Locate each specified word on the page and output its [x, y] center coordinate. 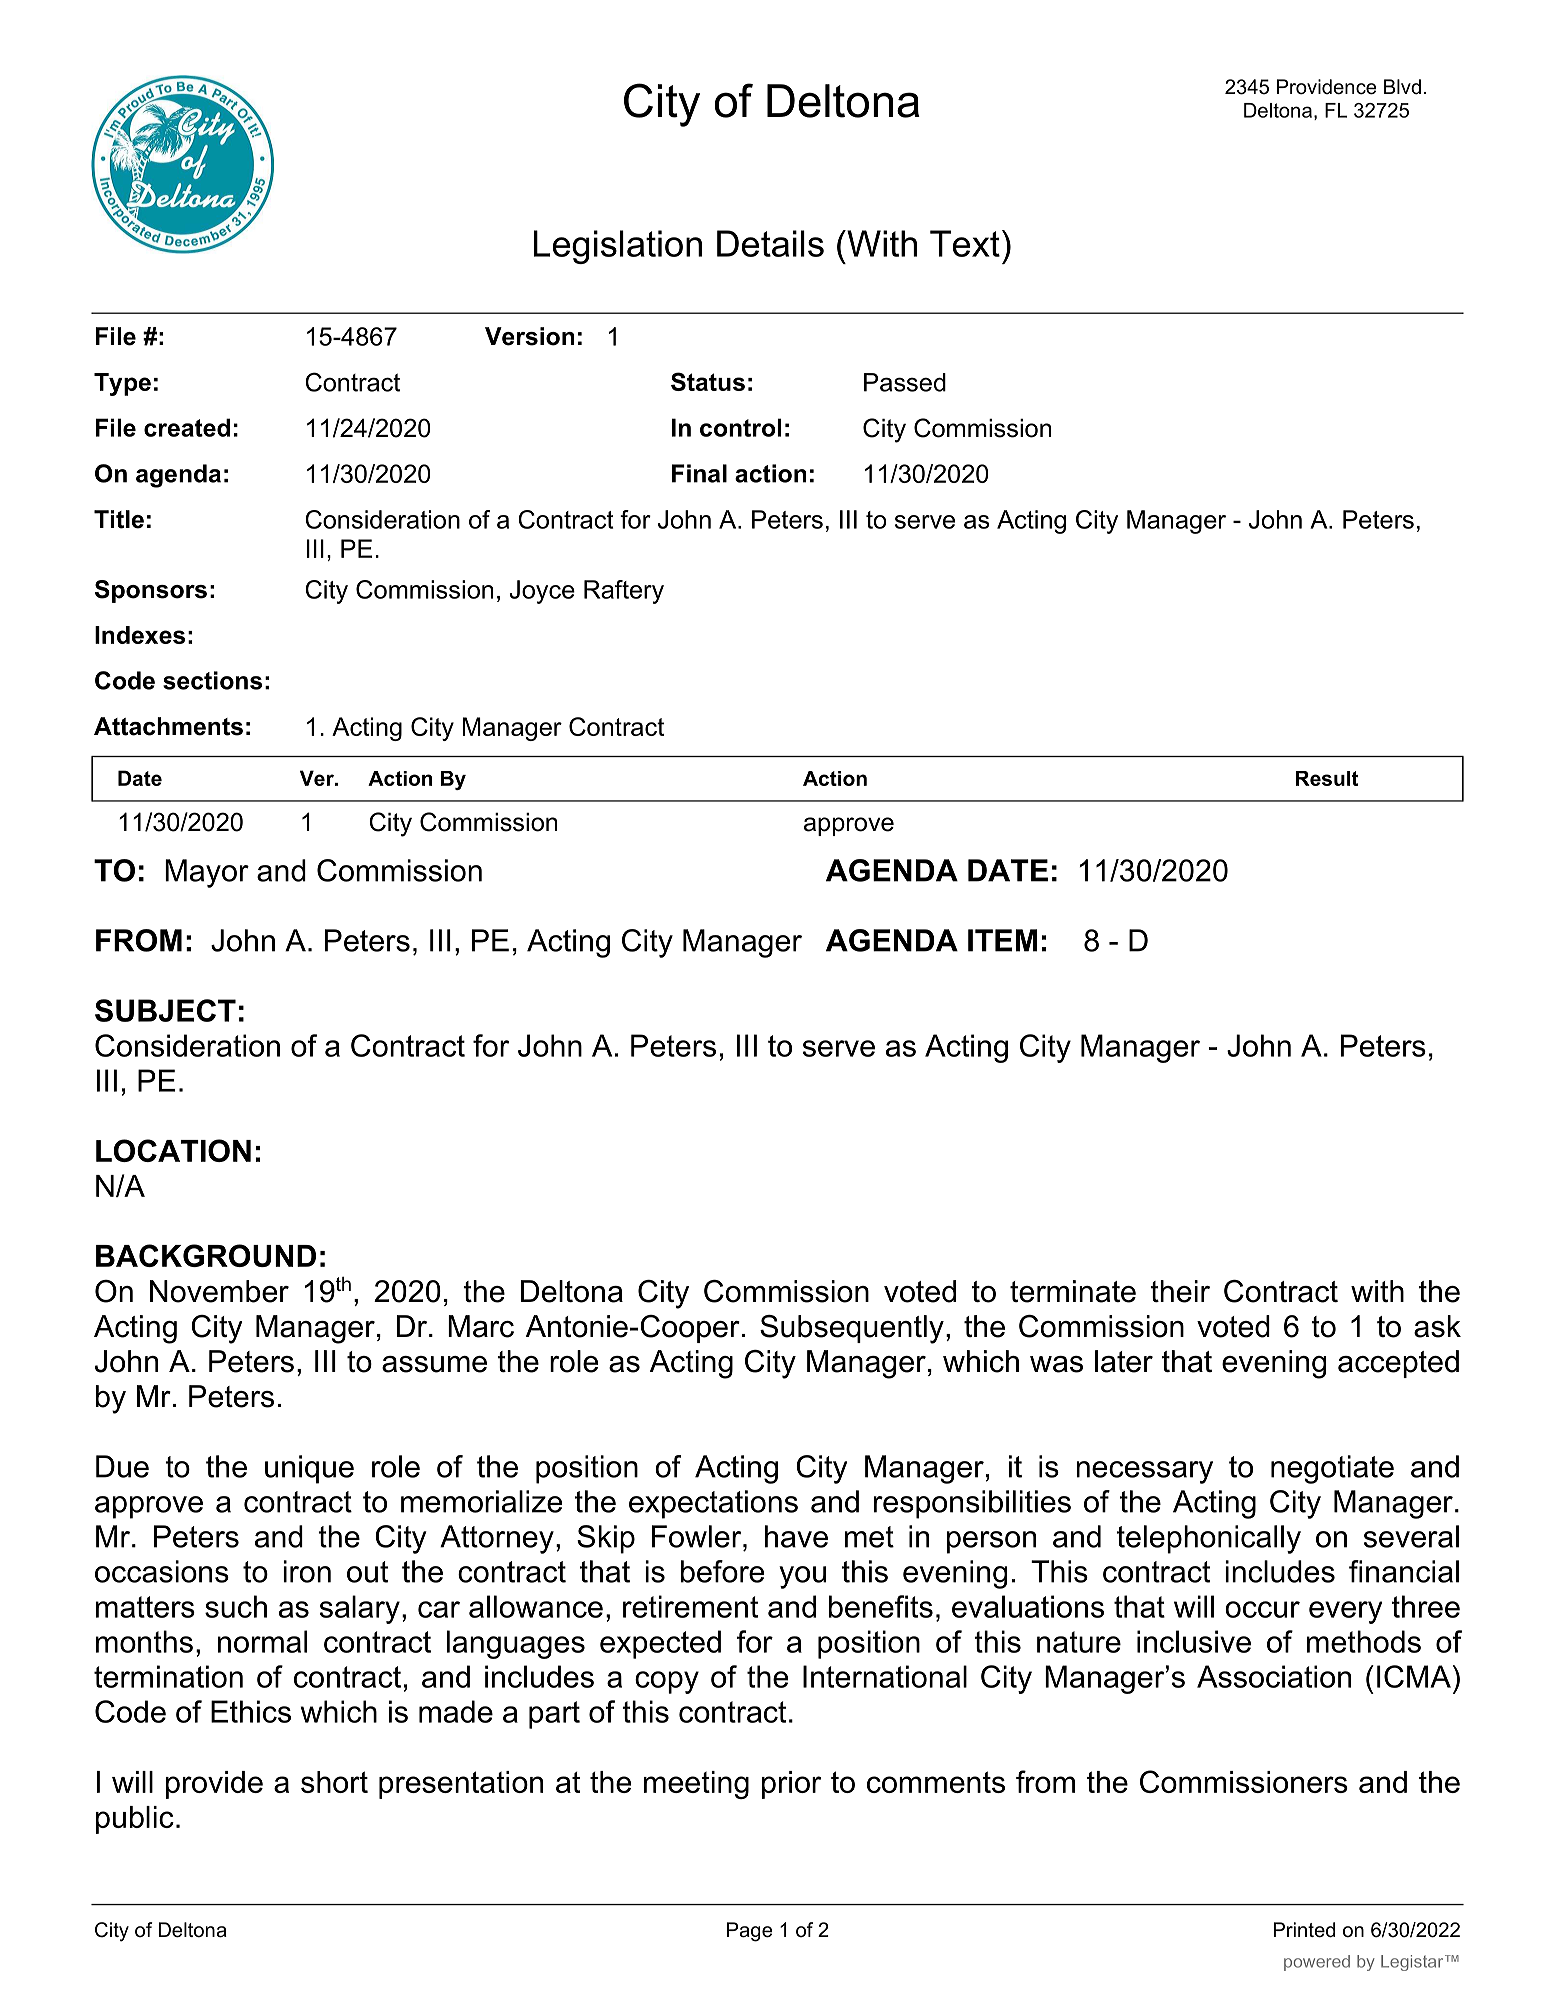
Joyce [542, 592]
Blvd [1402, 87]
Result [1327, 778]
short [334, 1782]
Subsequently [852, 1329]
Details [770, 243]
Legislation [618, 247]
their [1180, 1291]
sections [212, 680]
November [219, 1291]
